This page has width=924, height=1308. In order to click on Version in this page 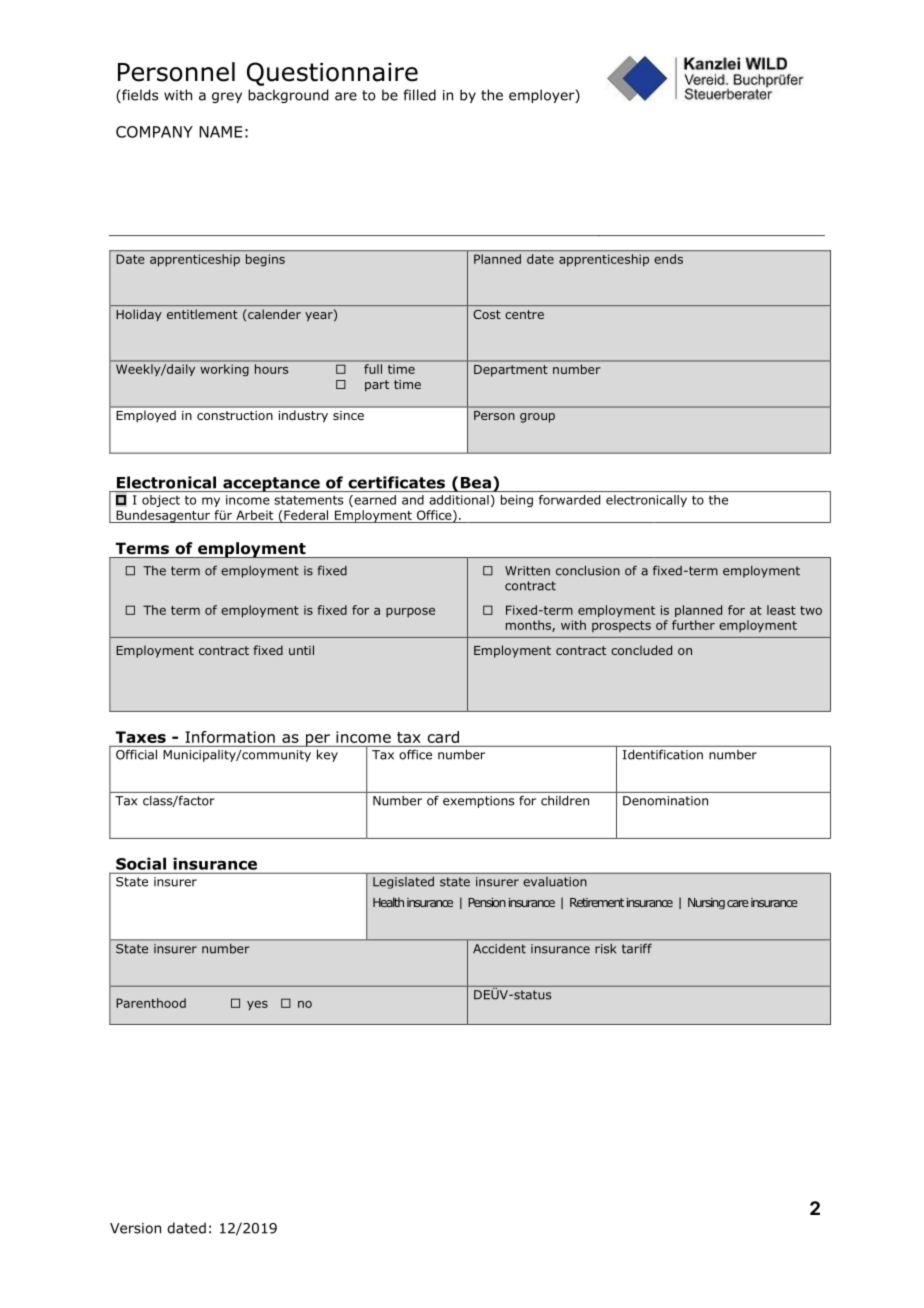, I will do `click(135, 1228)`.
